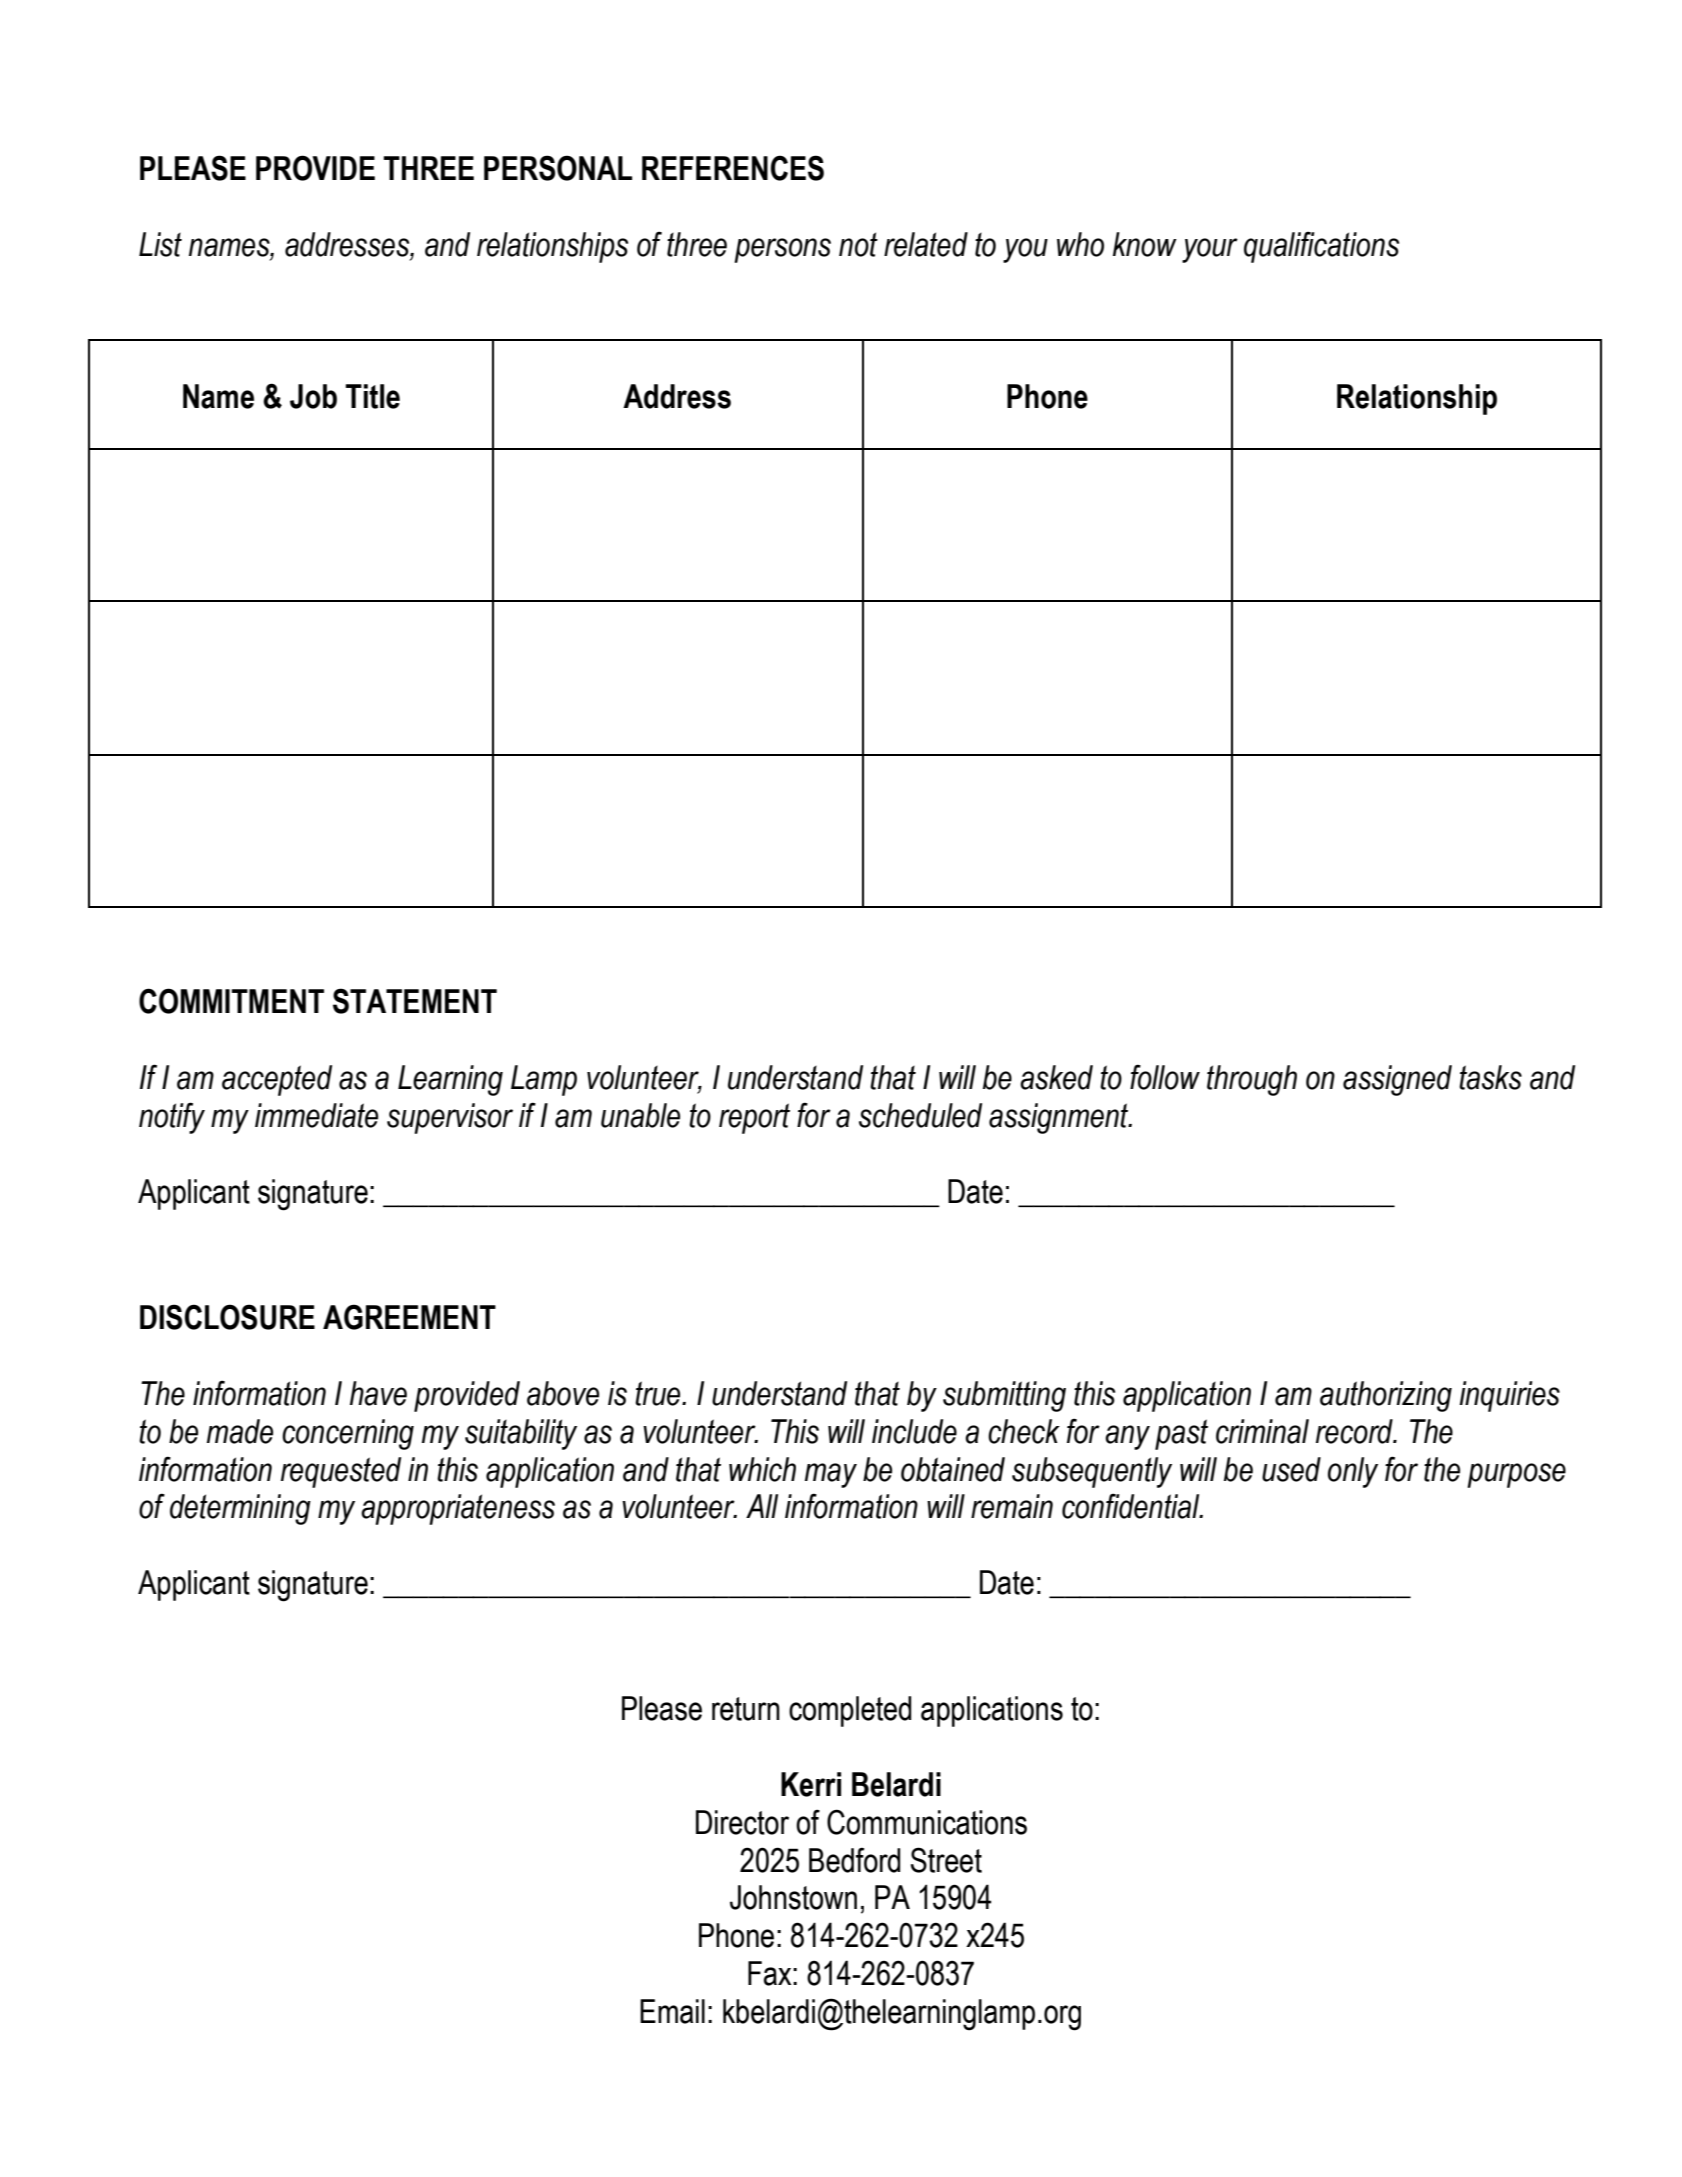 This page has width=1682, height=2177. I want to click on Email, so click(672, 2011).
